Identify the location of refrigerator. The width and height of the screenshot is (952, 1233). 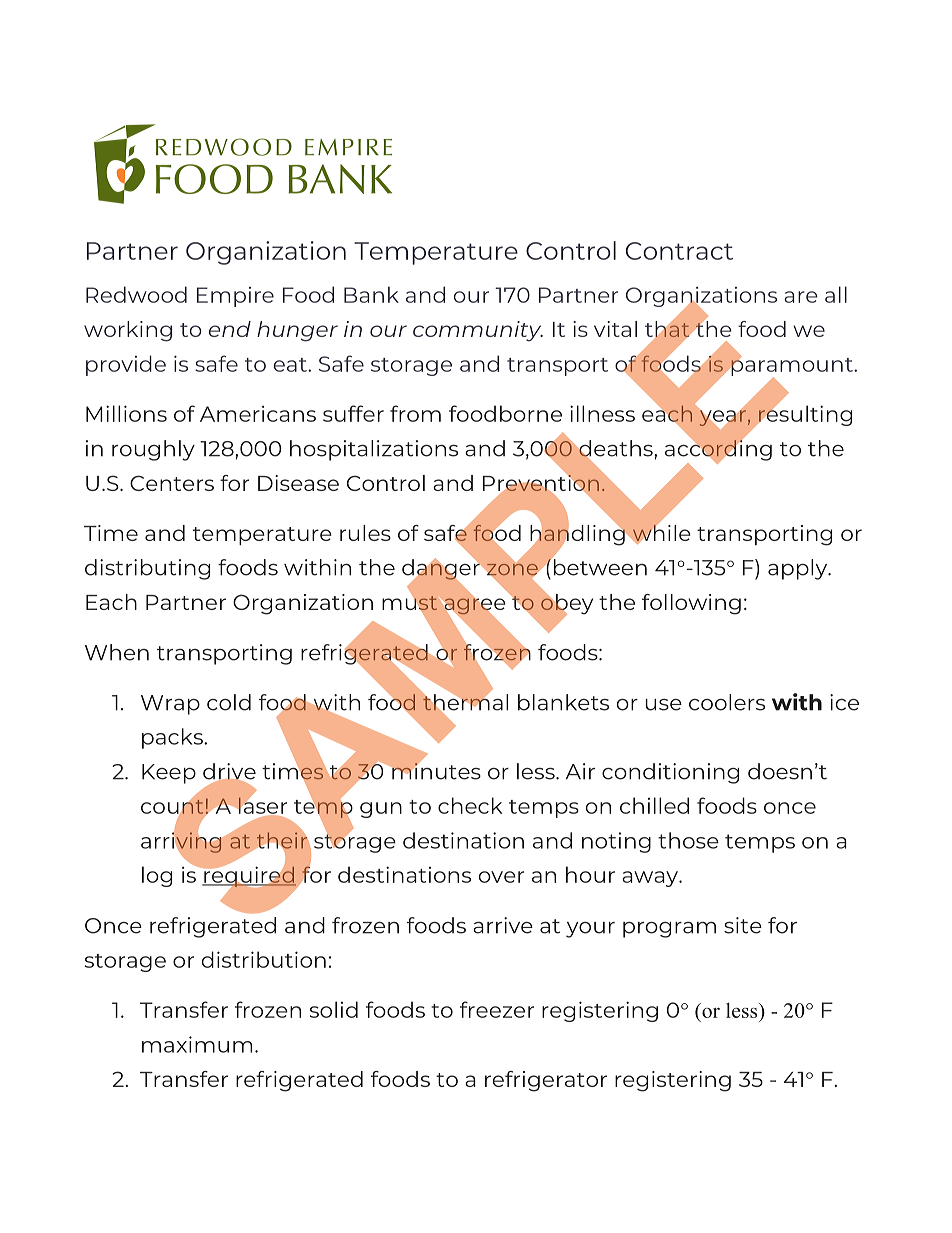
(546, 1081).
